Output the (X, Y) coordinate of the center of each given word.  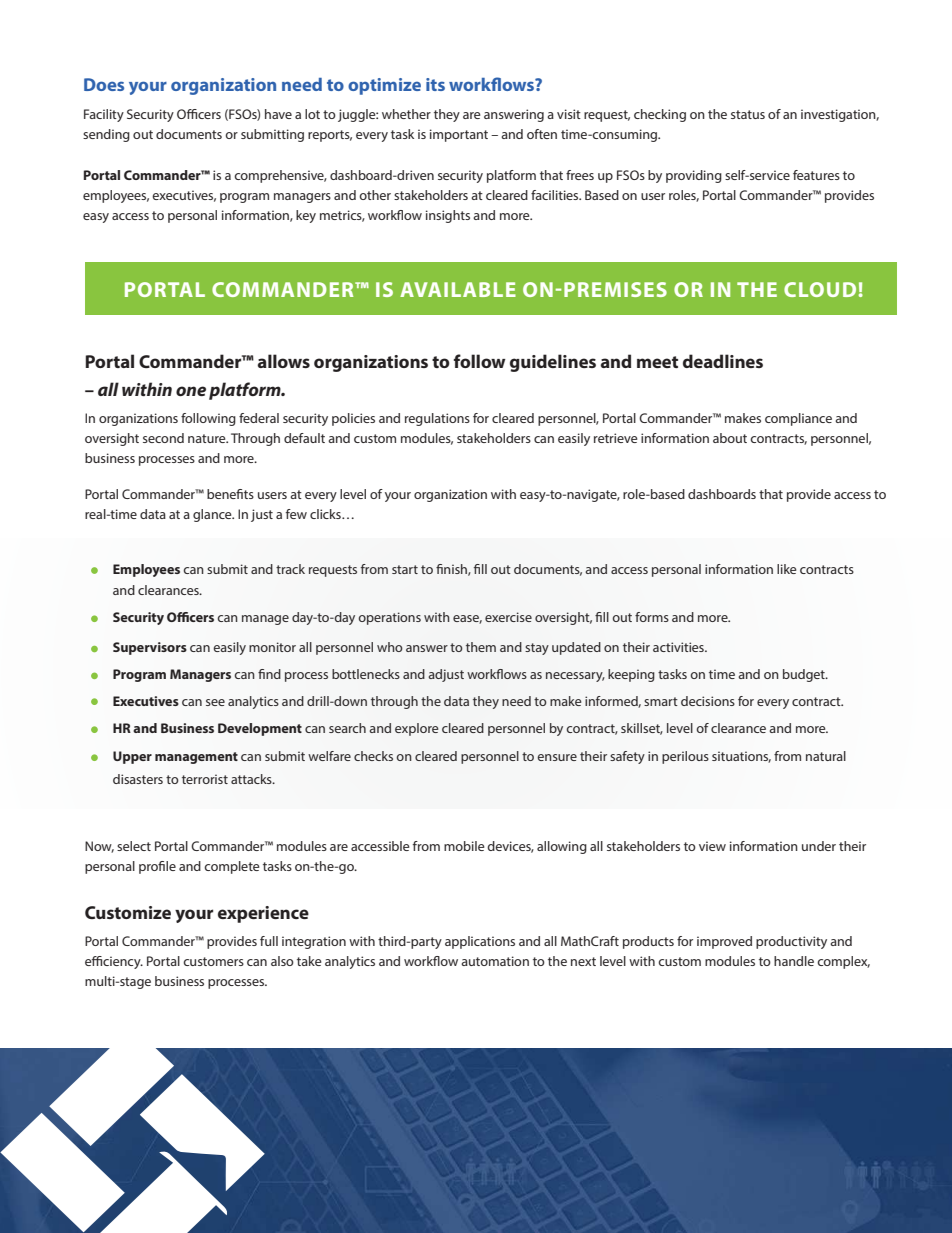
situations (741, 757)
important (459, 135)
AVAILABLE (458, 289)
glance (213, 515)
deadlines (723, 361)
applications (480, 942)
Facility (104, 115)
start (405, 569)
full (269, 941)
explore (416, 729)
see (215, 702)
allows (284, 361)
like (787, 569)
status (748, 114)
